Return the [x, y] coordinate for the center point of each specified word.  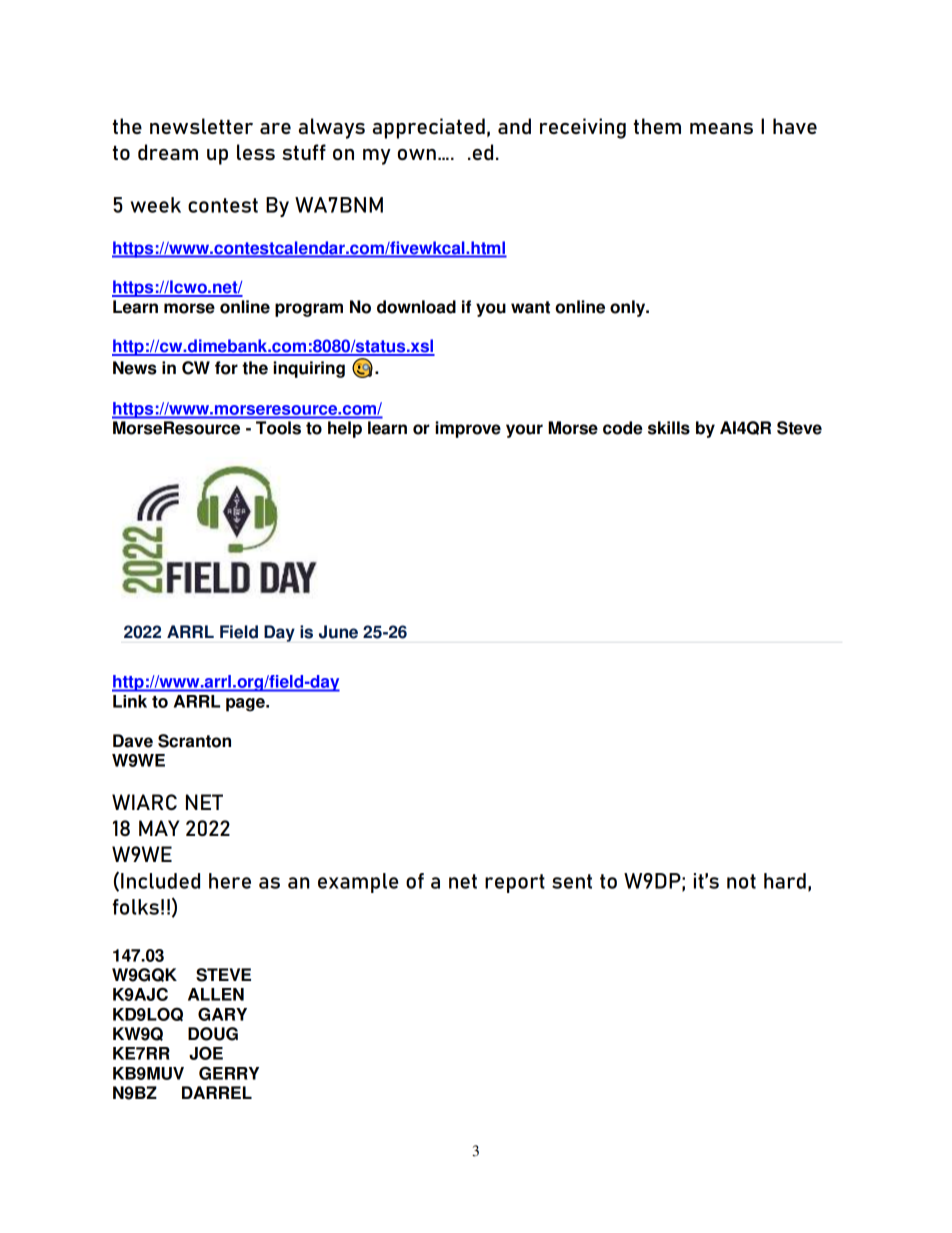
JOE [206, 1053]
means [721, 128]
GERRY [229, 1073]
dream [168, 152]
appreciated [429, 128]
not [741, 881]
